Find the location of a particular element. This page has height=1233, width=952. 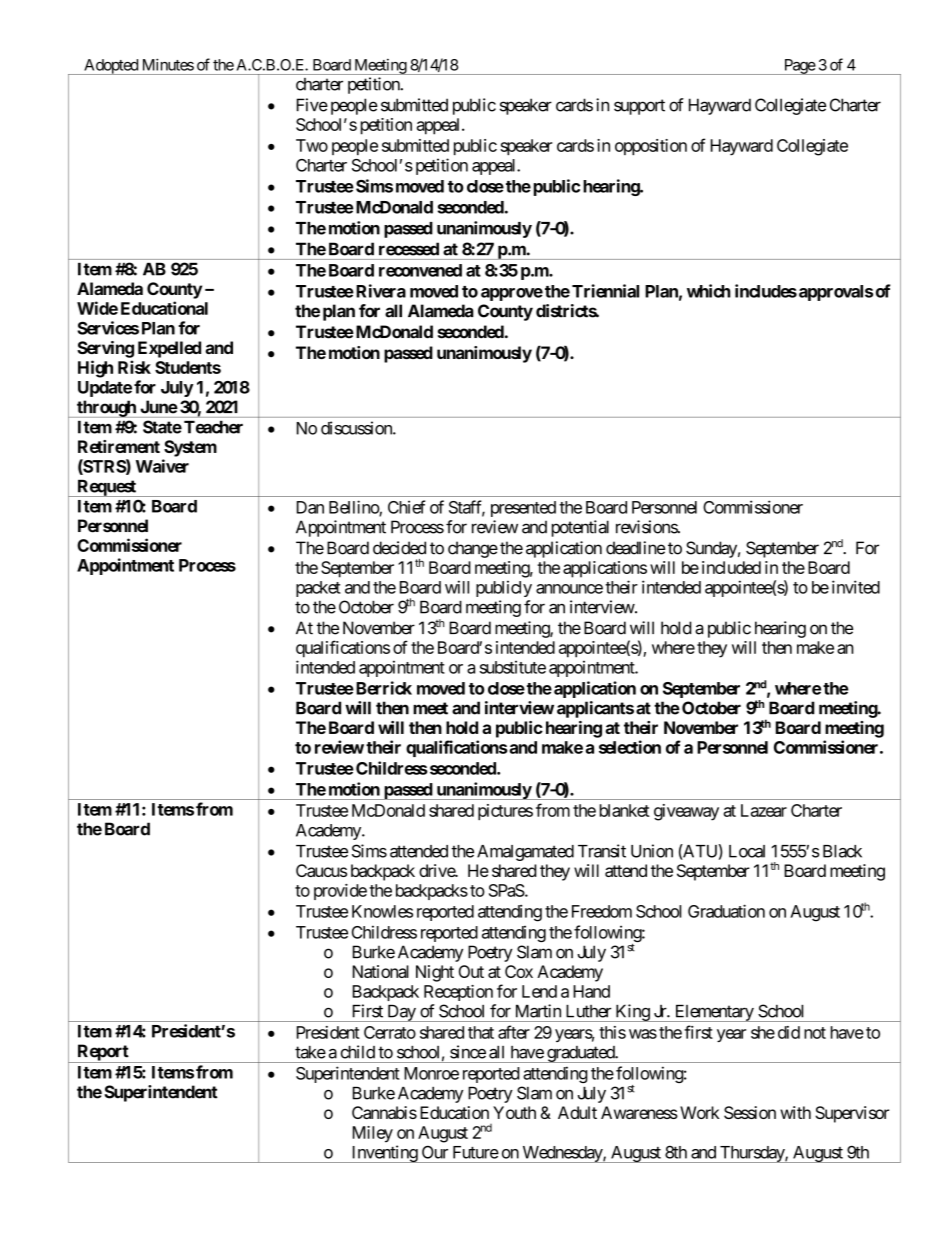

take is located at coordinates (310, 1052).
